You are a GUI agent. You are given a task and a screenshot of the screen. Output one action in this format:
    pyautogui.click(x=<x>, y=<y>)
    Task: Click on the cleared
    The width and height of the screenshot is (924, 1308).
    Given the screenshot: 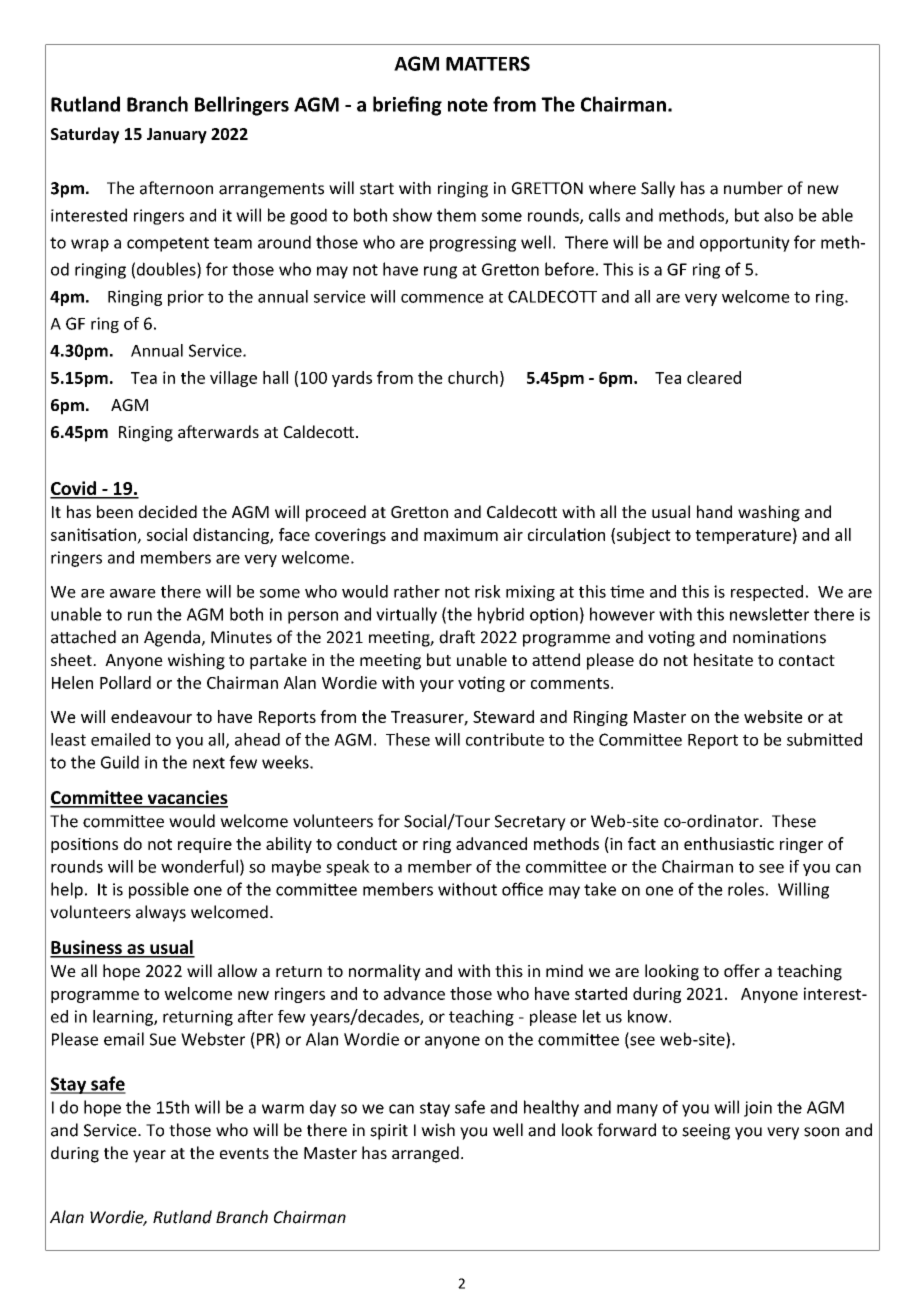 What is the action you would take?
    pyautogui.click(x=714, y=377)
